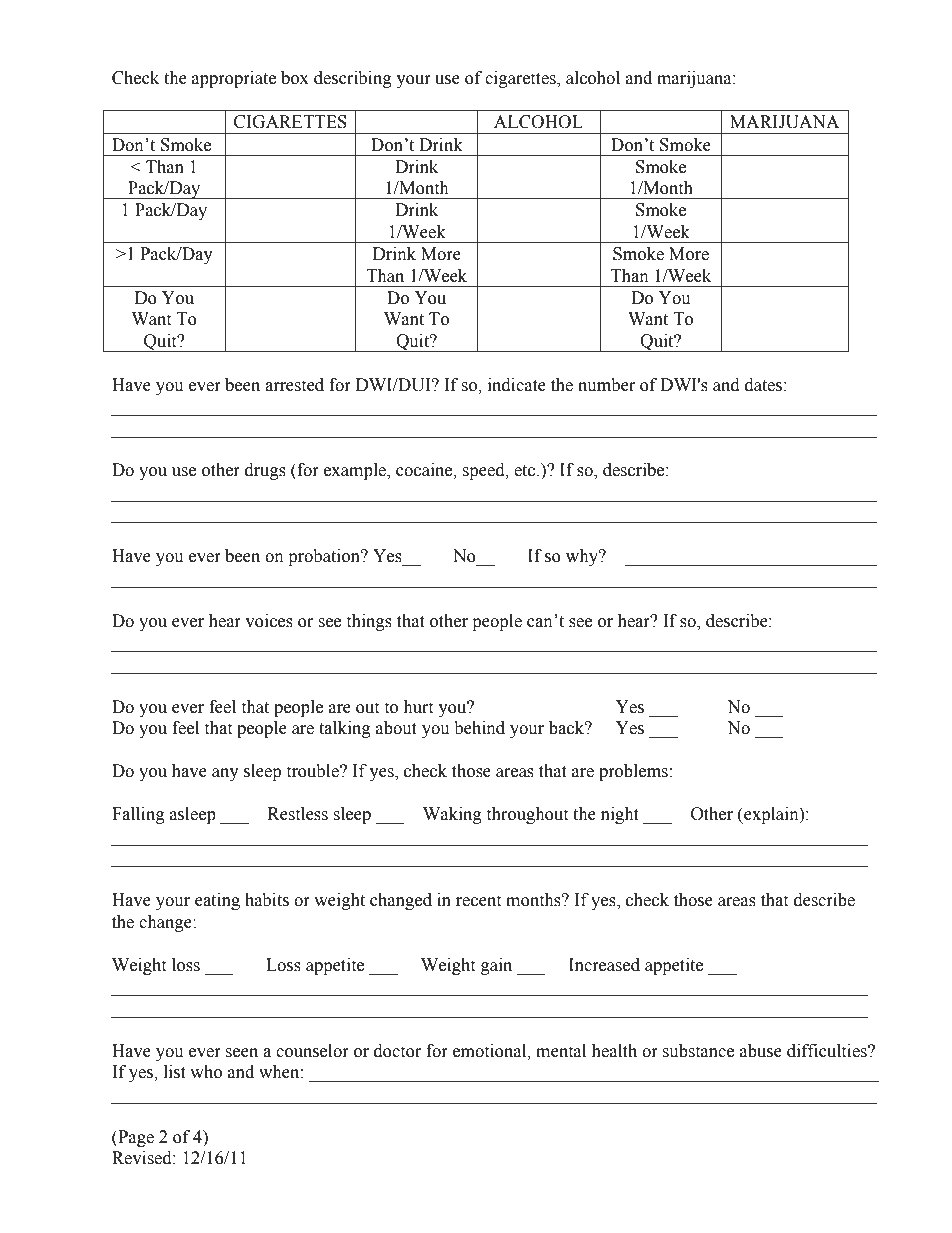 This screenshot has height=1233, width=952. I want to click on voices, so click(269, 621).
